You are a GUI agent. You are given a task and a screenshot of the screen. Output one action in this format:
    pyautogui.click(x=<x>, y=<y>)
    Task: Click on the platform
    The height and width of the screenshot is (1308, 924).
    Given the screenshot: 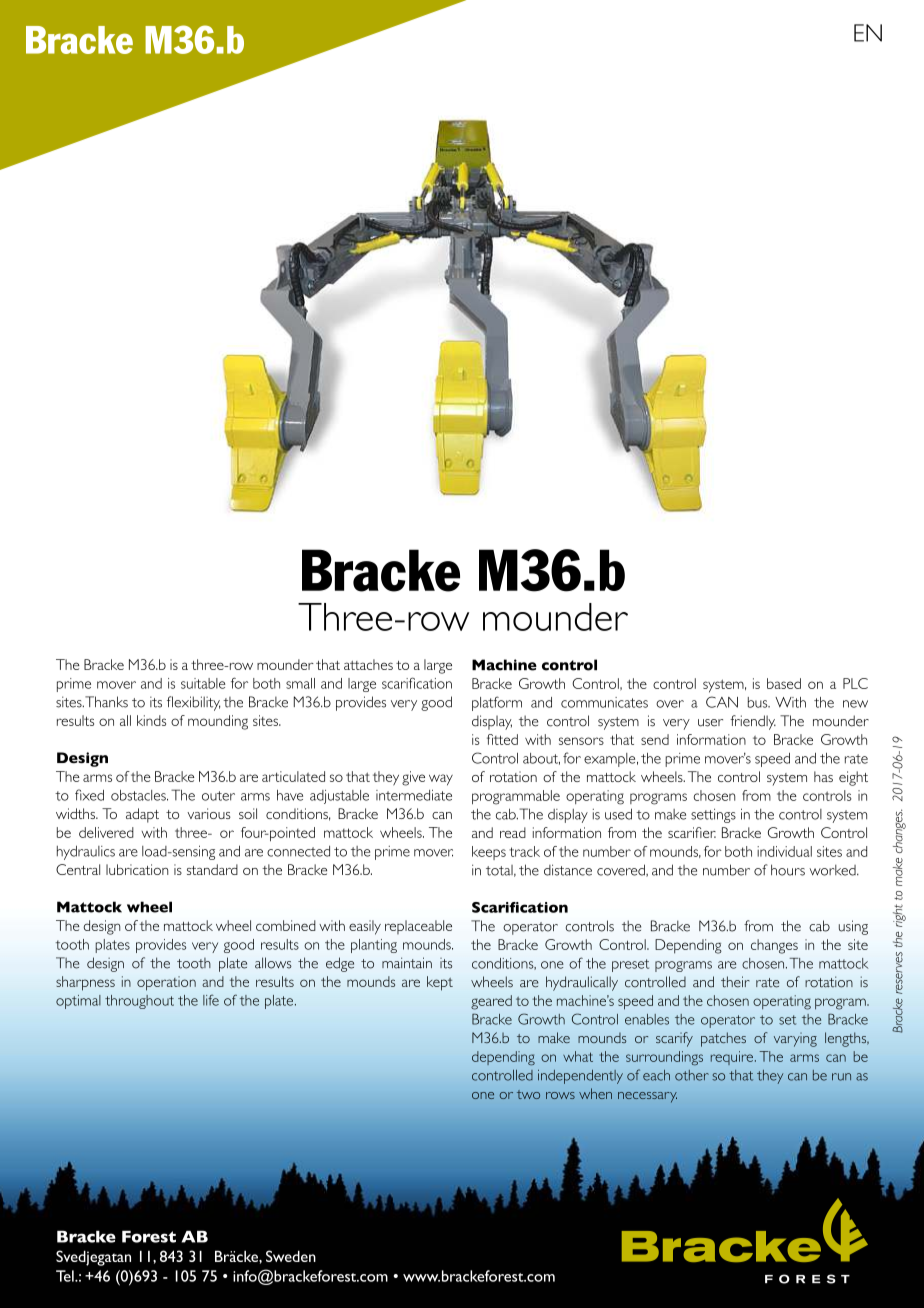 What is the action you would take?
    pyautogui.click(x=497, y=703)
